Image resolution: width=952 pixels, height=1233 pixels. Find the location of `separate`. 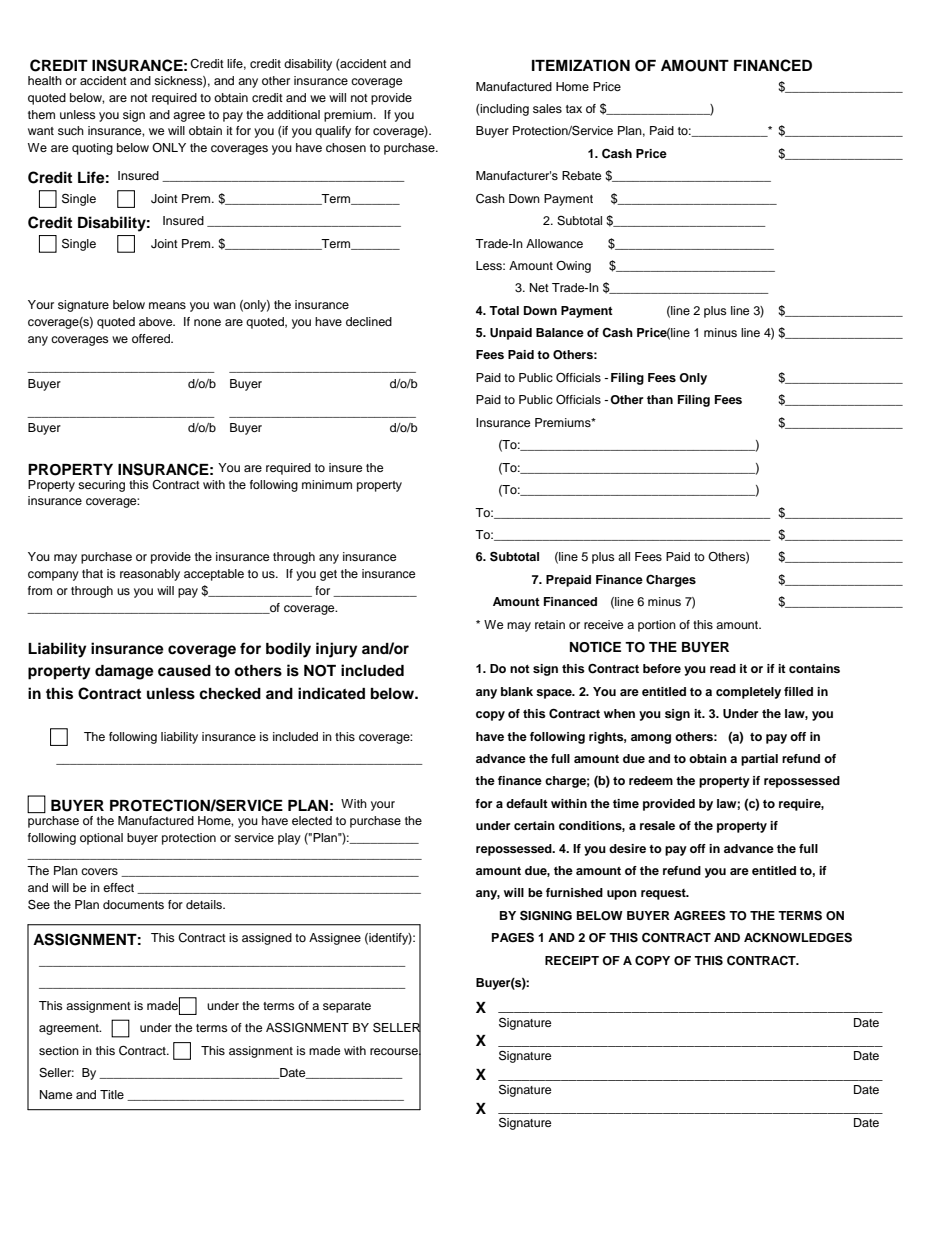

separate is located at coordinates (347, 1007).
